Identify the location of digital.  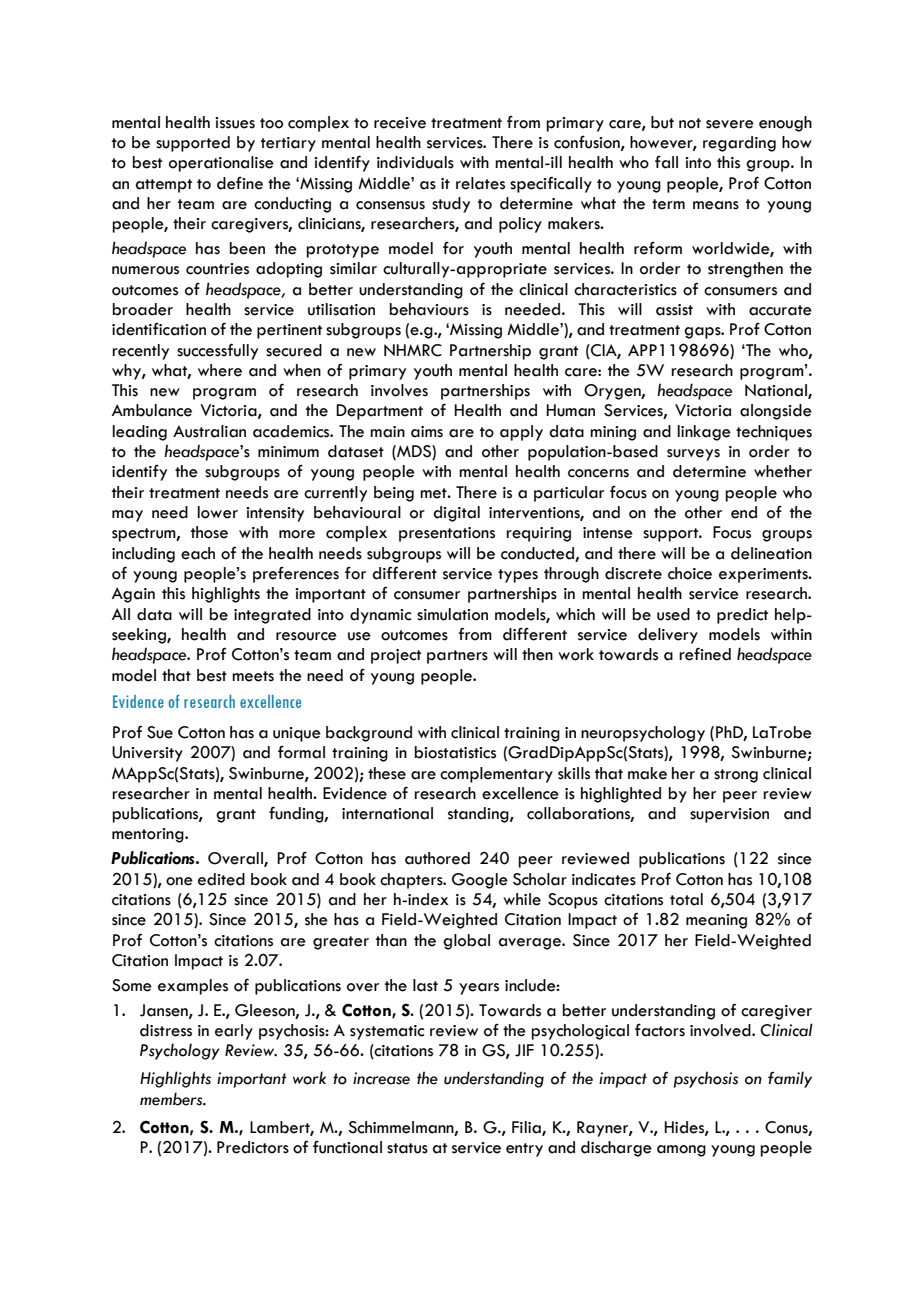
(456, 514).
